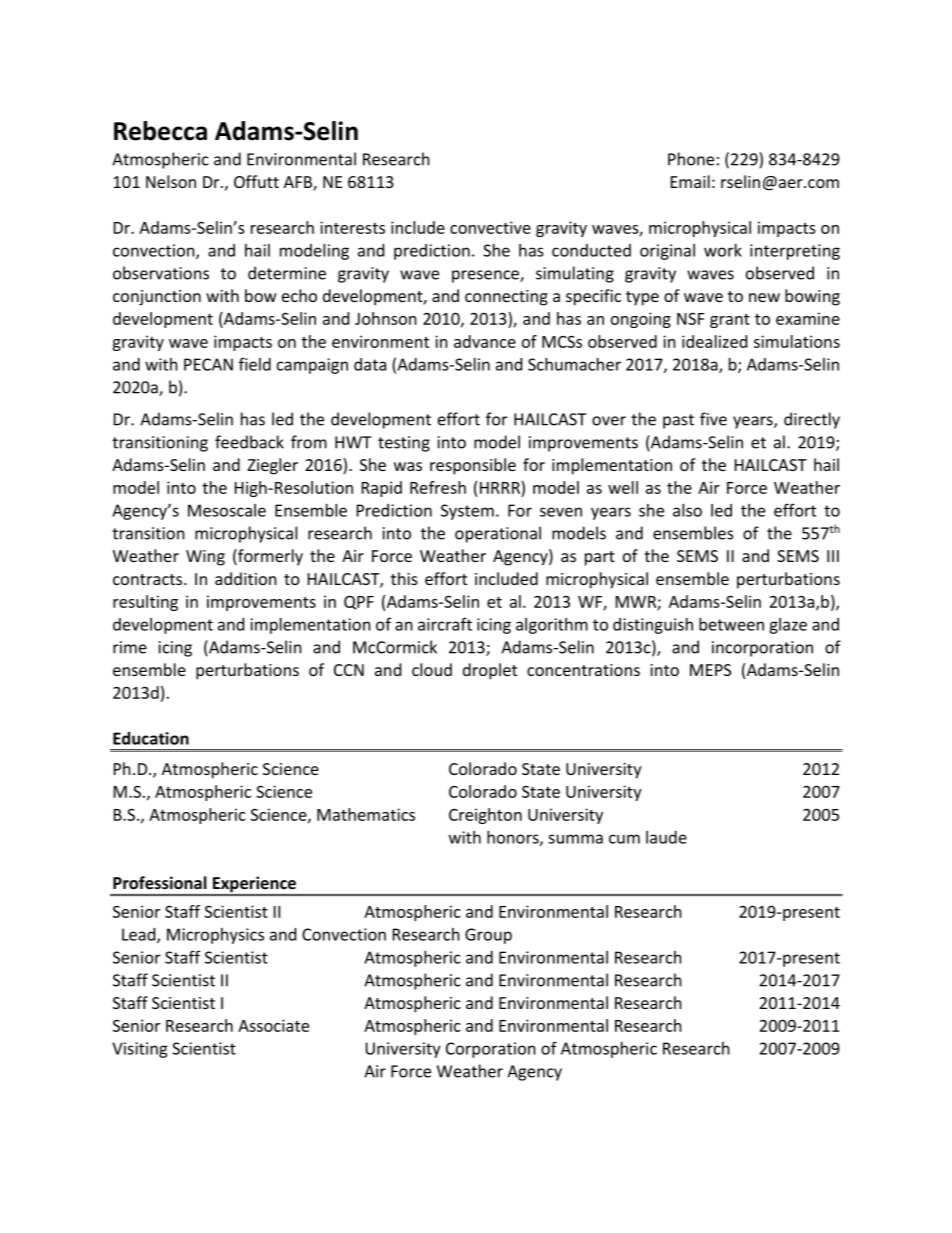 The height and width of the screenshot is (1233, 952). Describe the element at coordinates (246, 578) in the screenshot. I see `addition` at that location.
